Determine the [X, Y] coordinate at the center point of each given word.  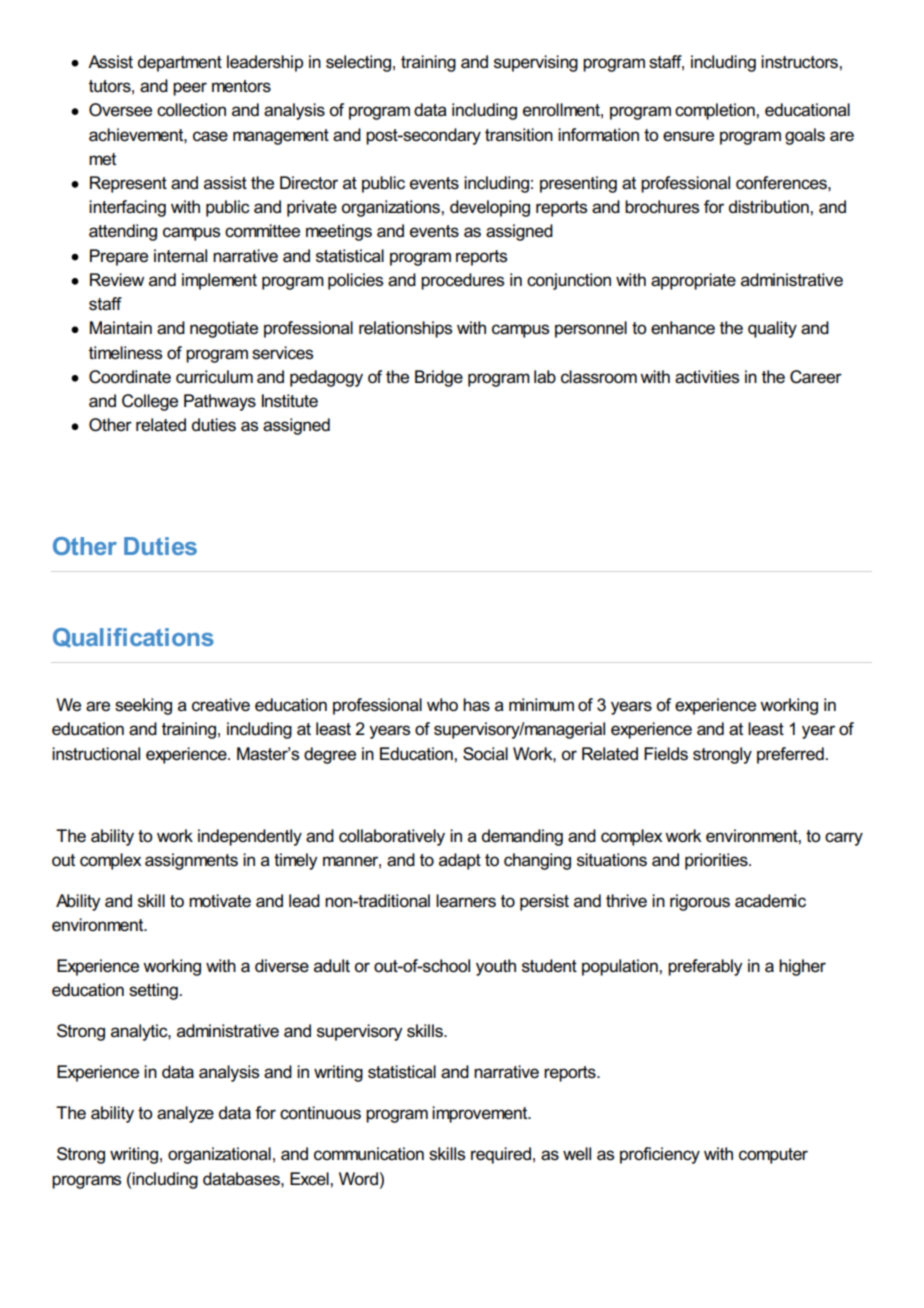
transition [519, 134]
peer [190, 89]
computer [773, 1156]
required [501, 1155]
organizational [219, 1155]
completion [716, 111]
